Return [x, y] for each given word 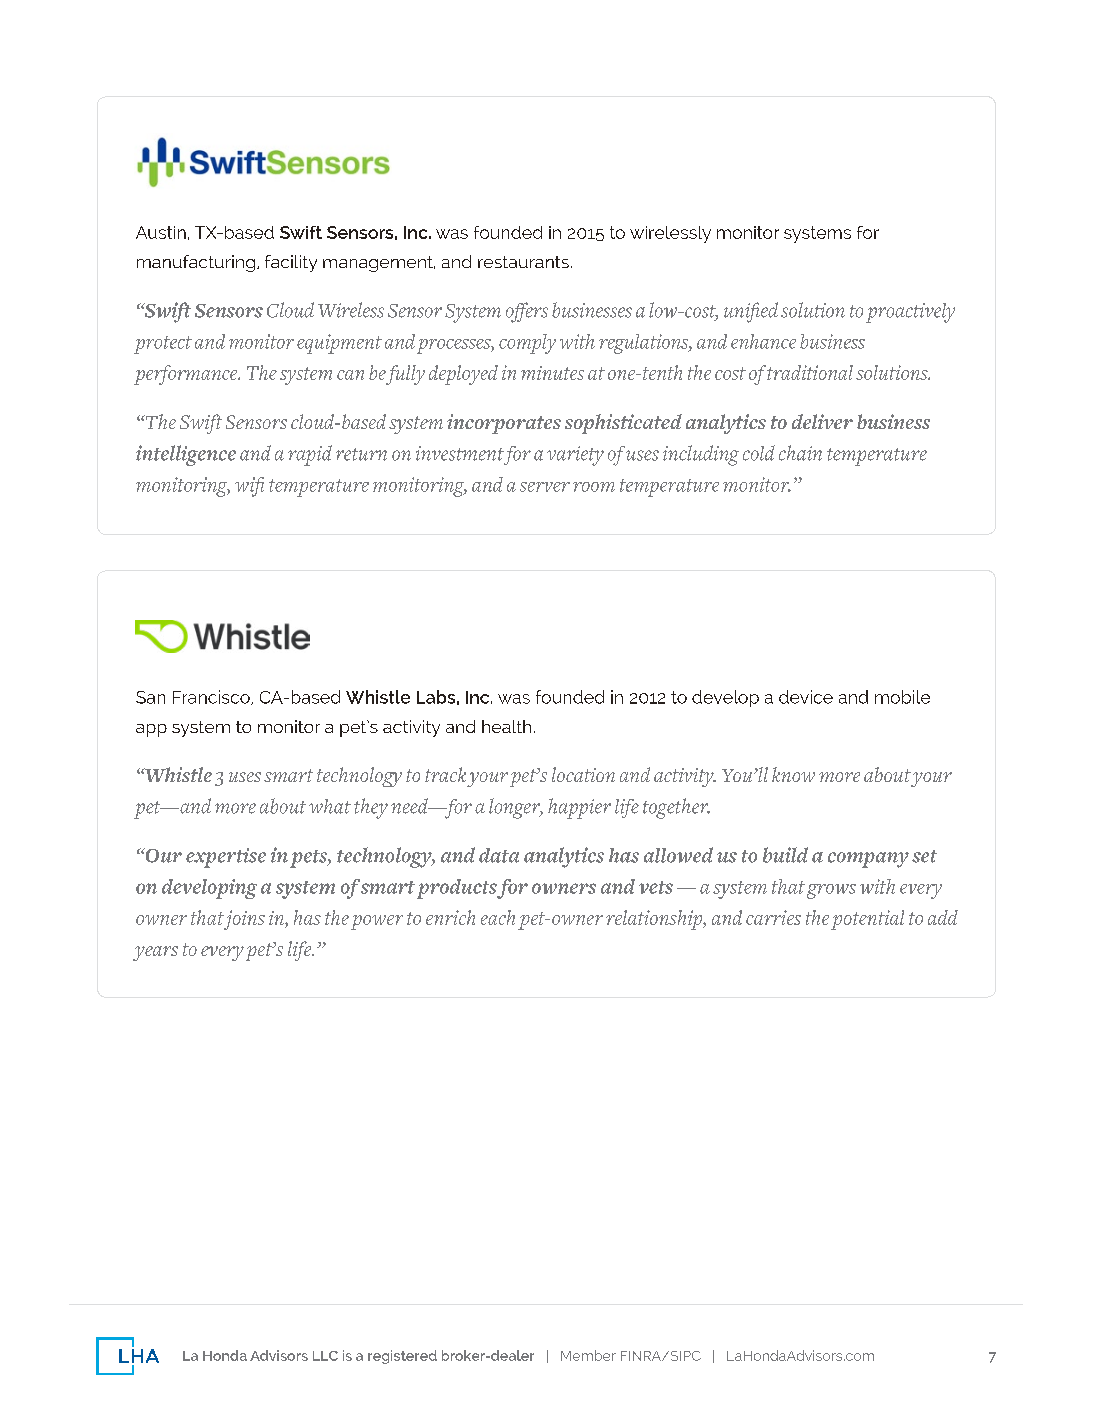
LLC [325, 1356]
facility [291, 263]
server [545, 487]
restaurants [523, 262]
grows [831, 891]
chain [800, 453]
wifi [249, 487]
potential [867, 920]
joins [244, 920]
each [498, 917]
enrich [450, 917]
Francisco [212, 697]
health [506, 726]
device [806, 697]
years [155, 953]
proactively [910, 313]
